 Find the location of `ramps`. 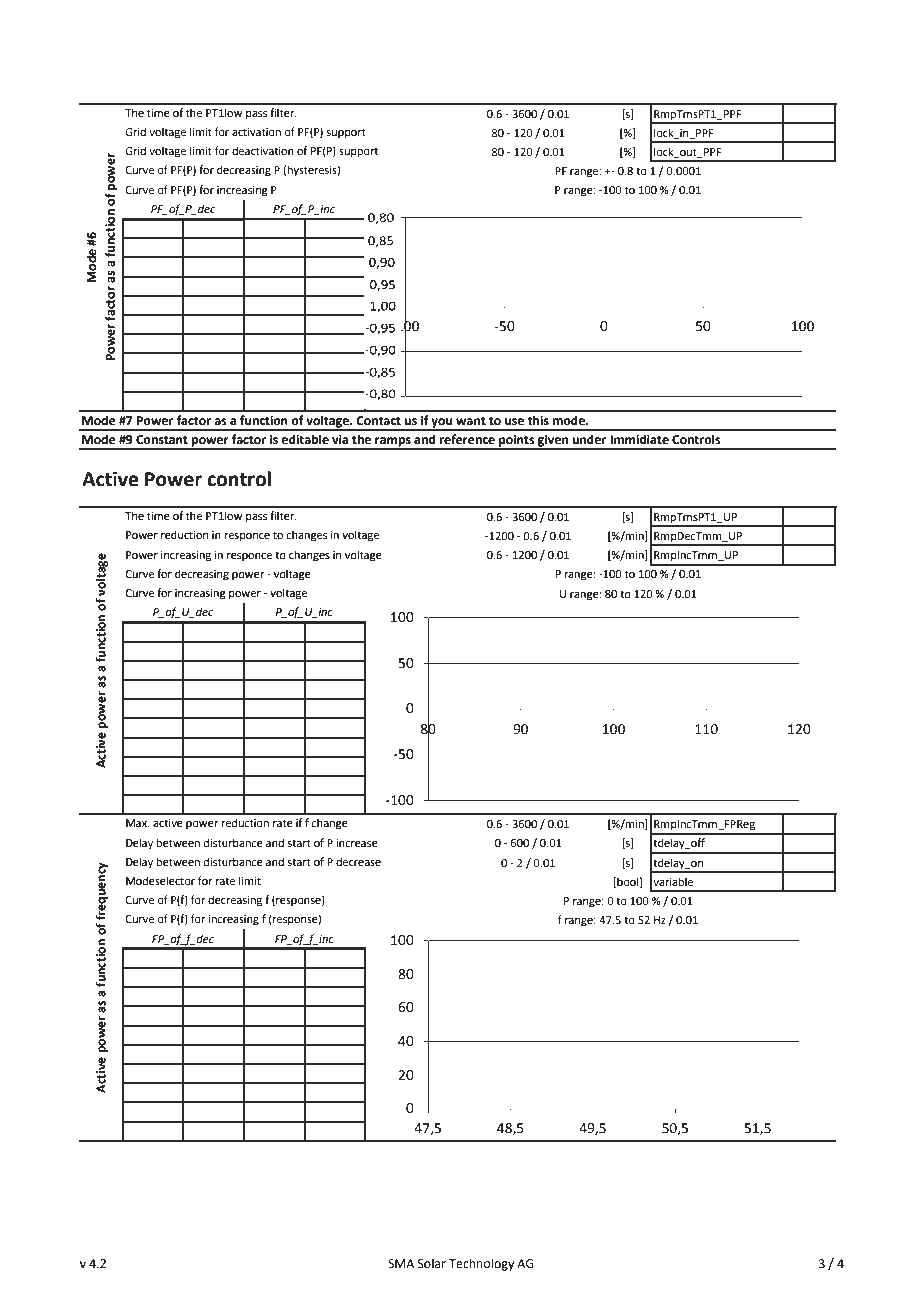

ramps is located at coordinates (393, 443).
